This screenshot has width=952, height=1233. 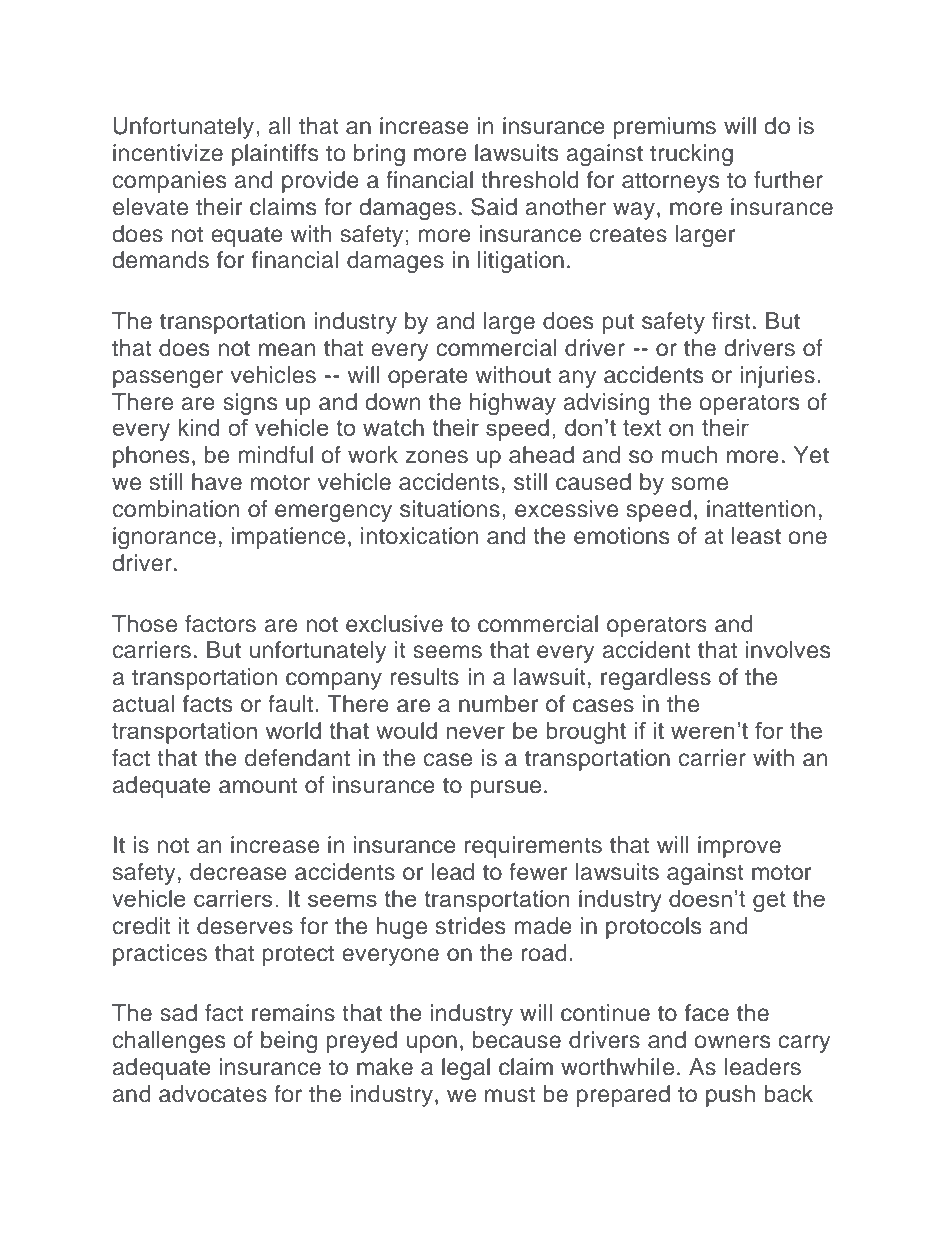 I want to click on exclusive, so click(x=394, y=624).
